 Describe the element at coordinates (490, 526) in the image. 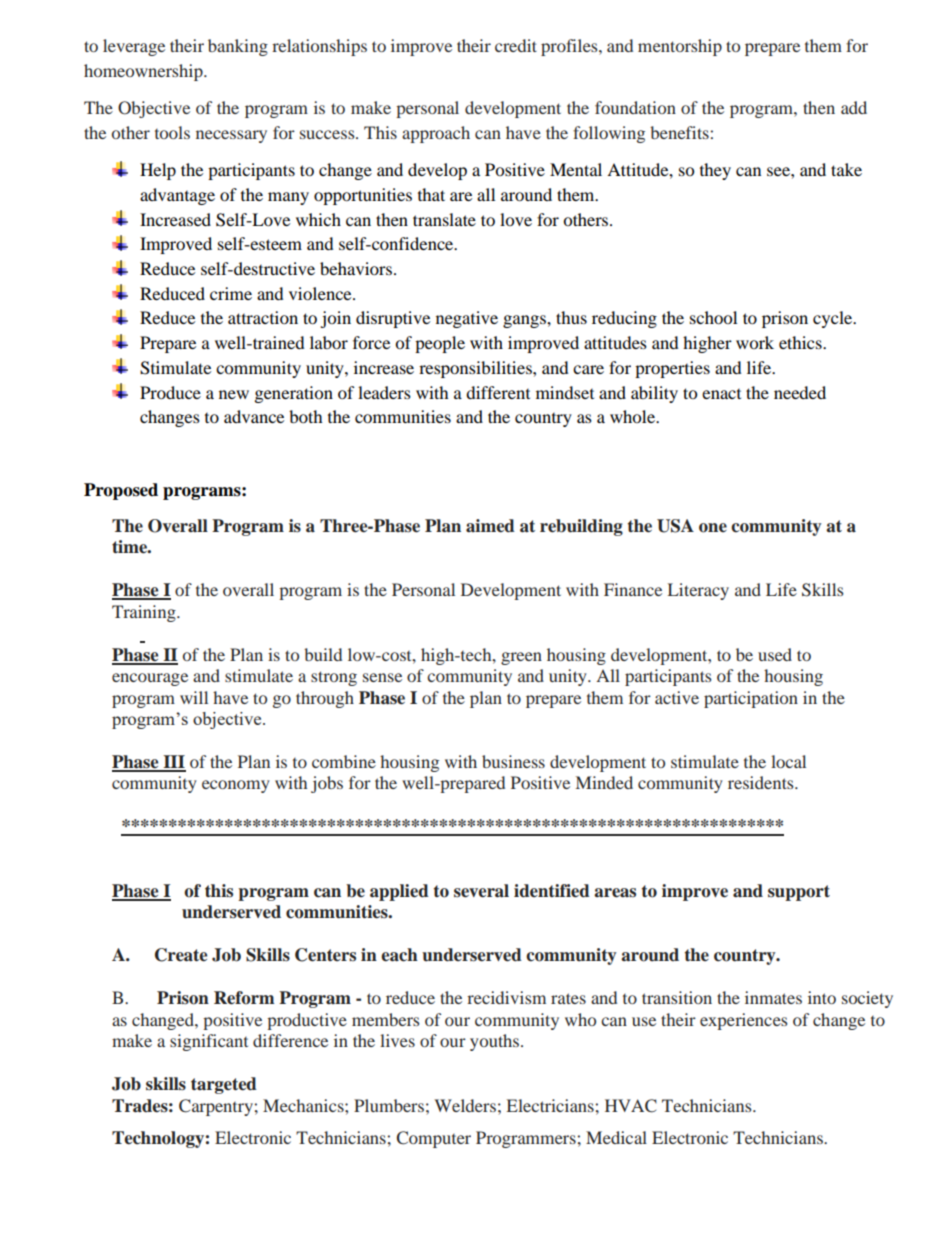

I see `aimed` at that location.
